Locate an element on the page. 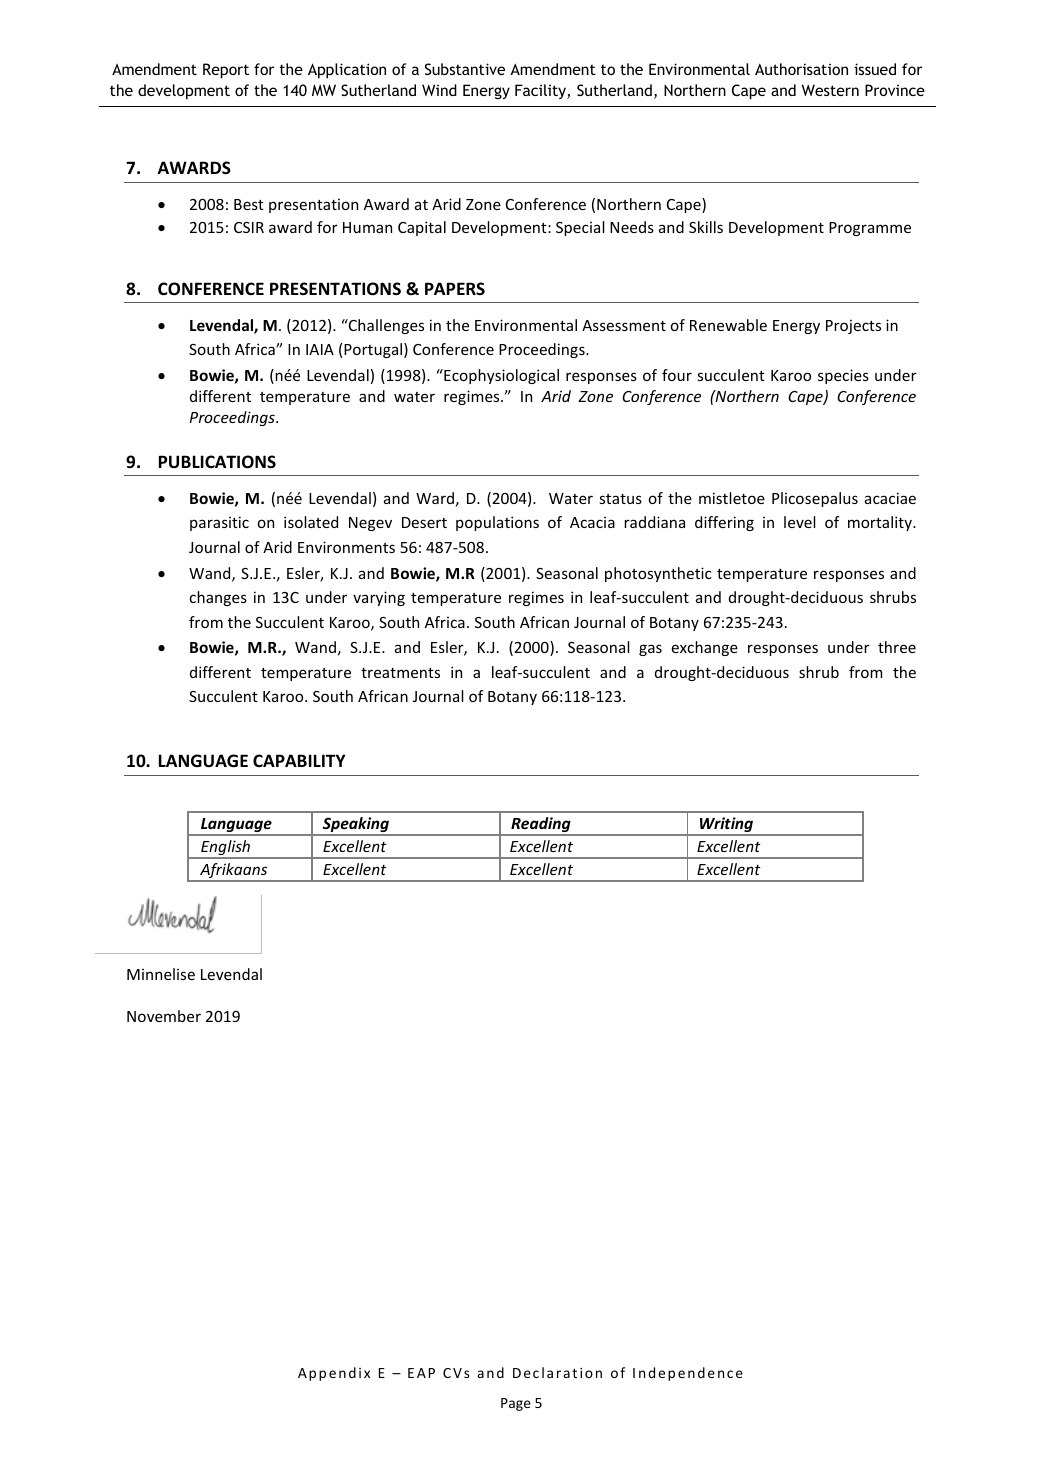  species is located at coordinates (843, 376).
